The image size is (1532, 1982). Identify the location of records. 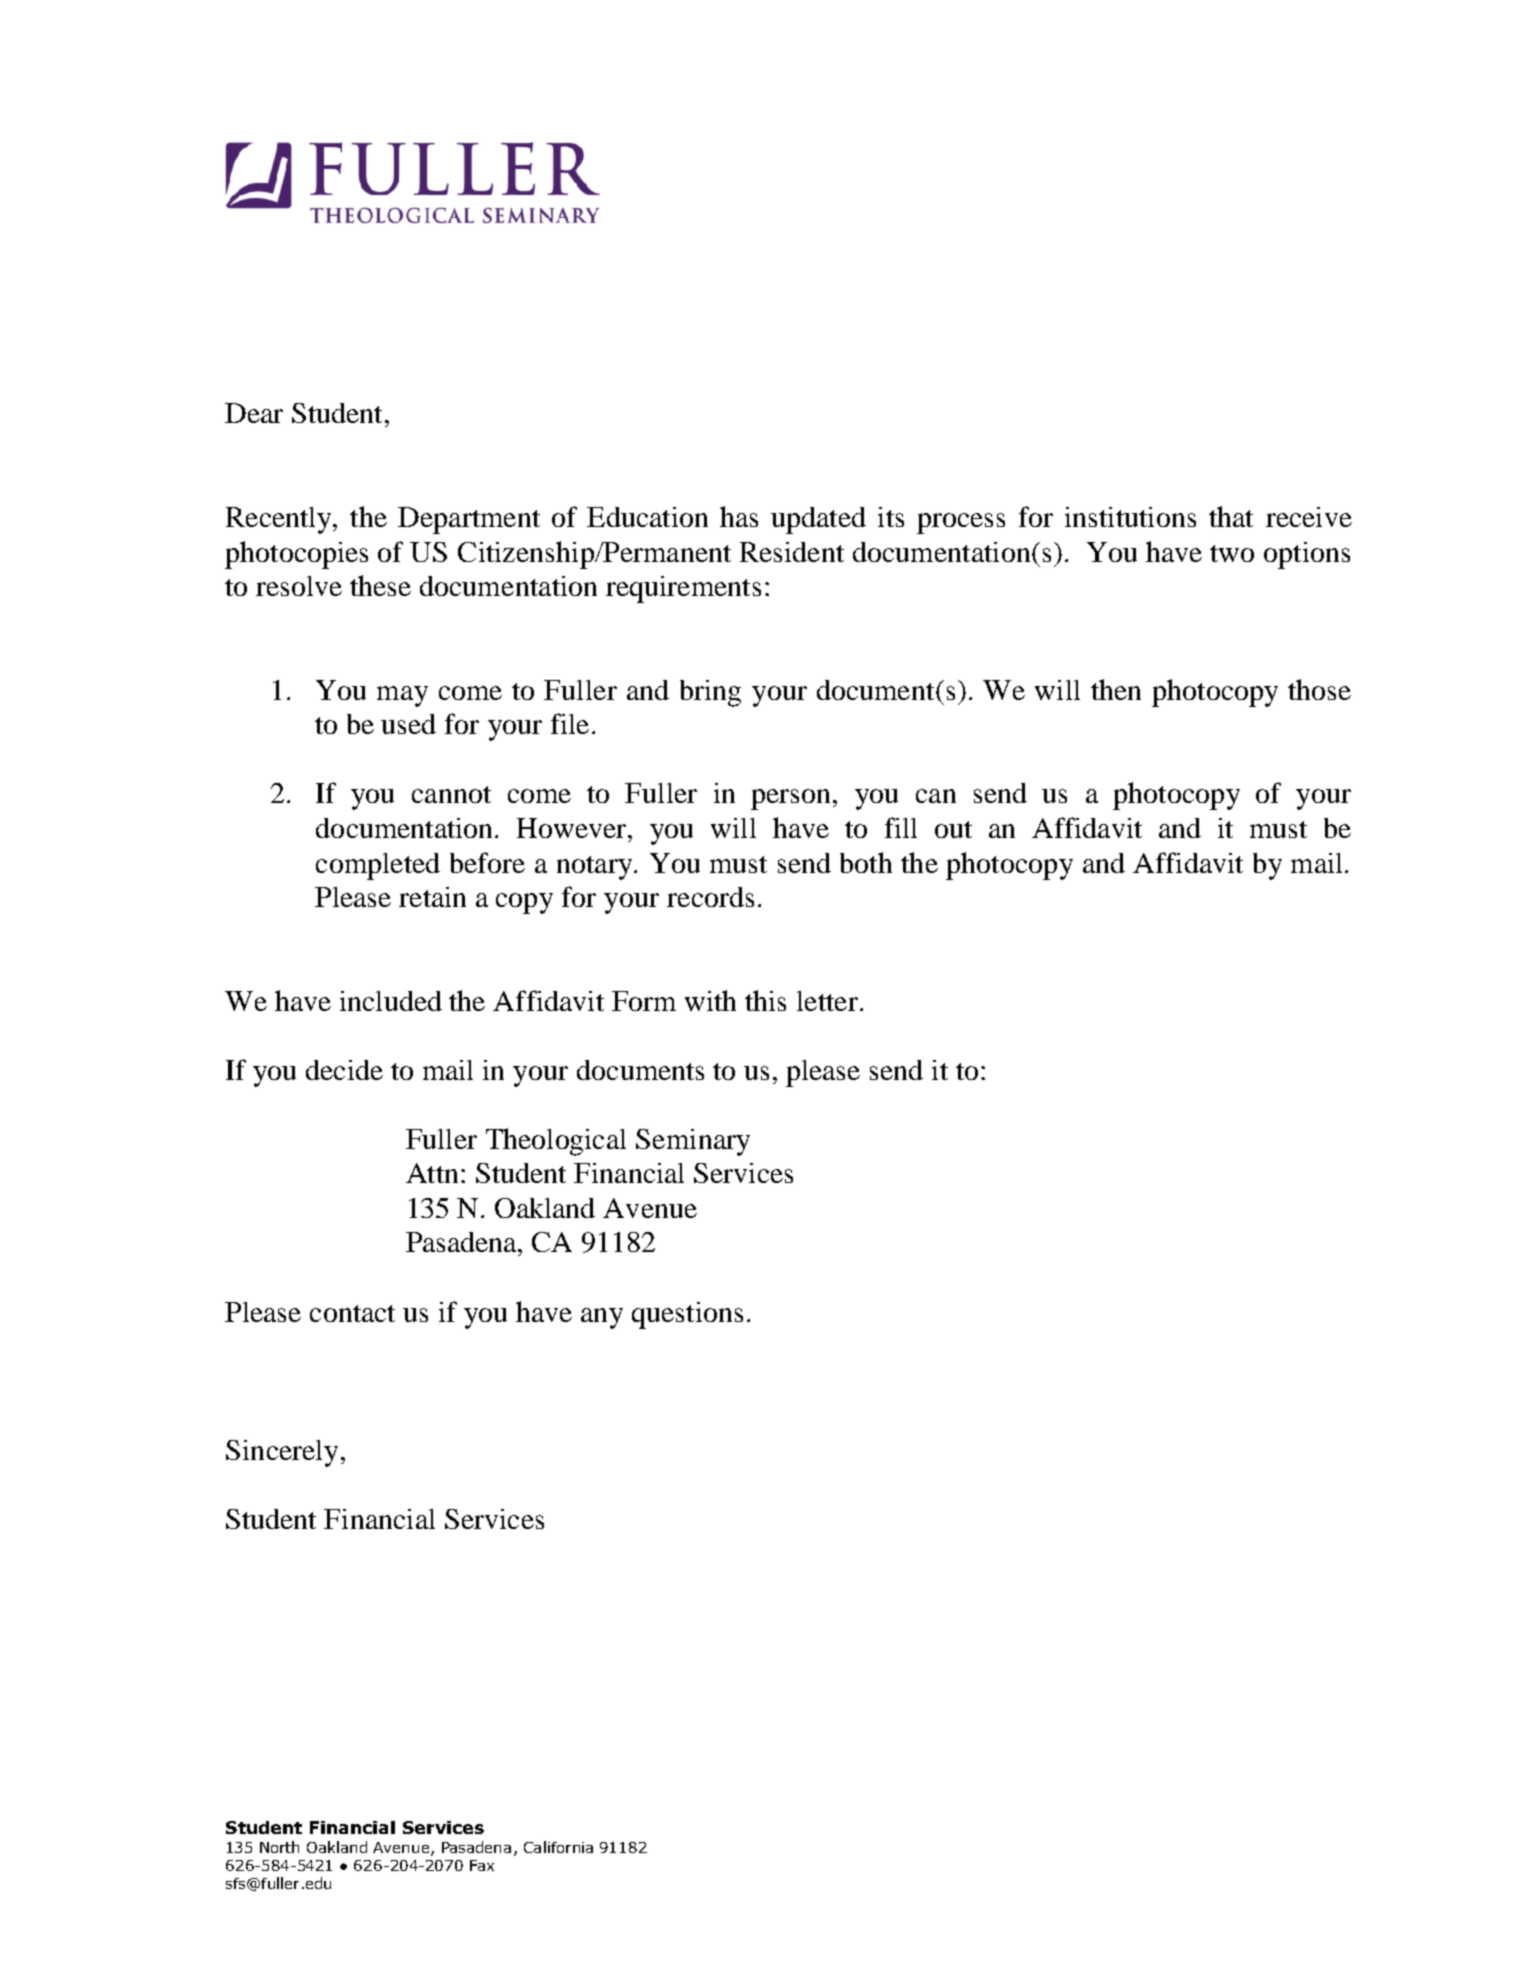
(710, 897).
